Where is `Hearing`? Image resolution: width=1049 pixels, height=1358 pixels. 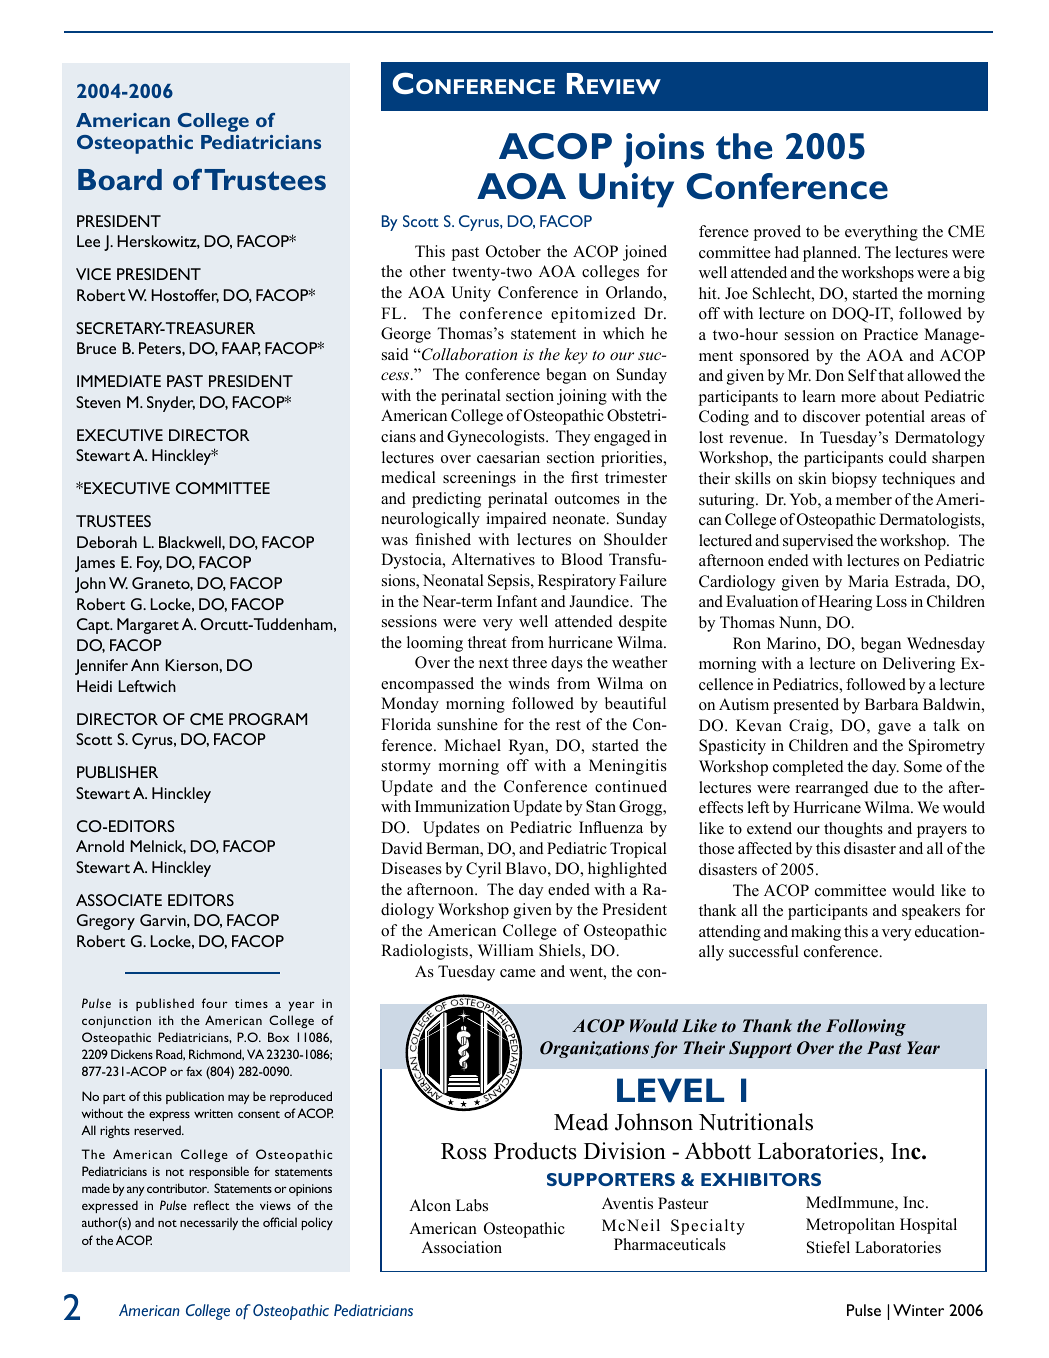
Hearing is located at coordinates (845, 603).
